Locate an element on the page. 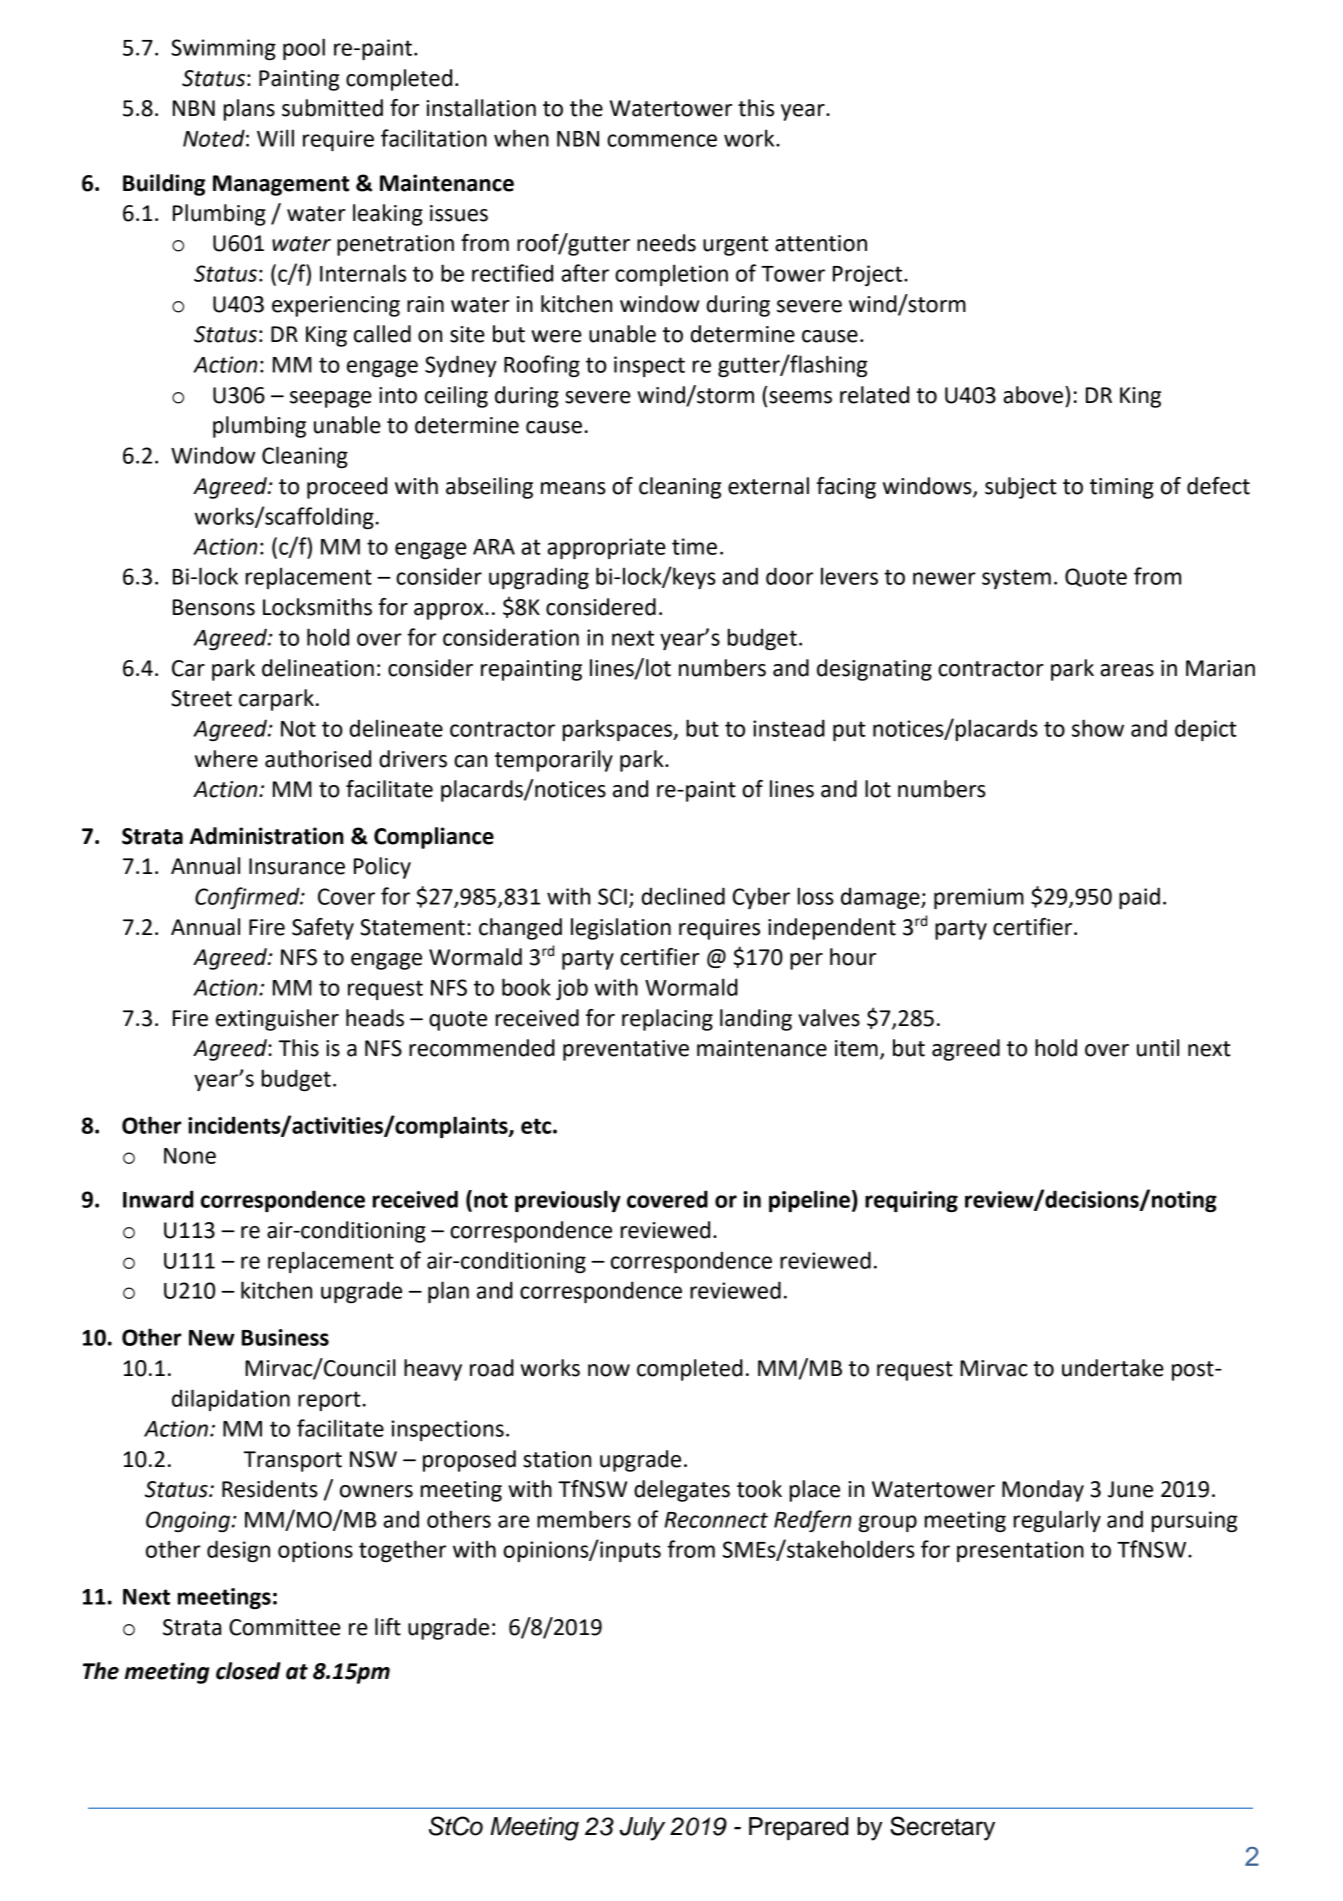  commence is located at coordinates (662, 140).
